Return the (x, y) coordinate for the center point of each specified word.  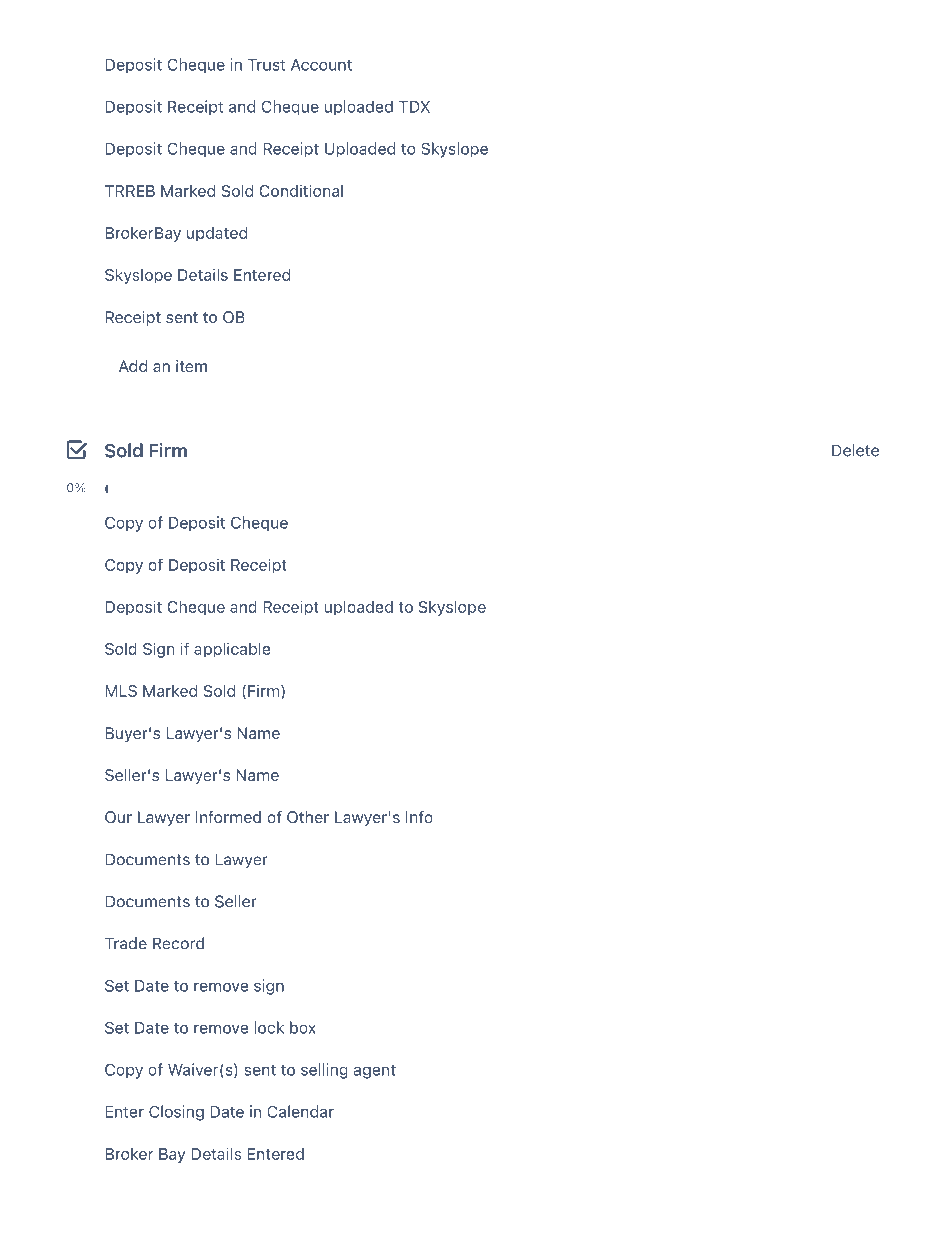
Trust (266, 65)
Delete (855, 450)
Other (308, 817)
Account (321, 65)
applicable (232, 649)
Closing (176, 1113)
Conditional (301, 190)
